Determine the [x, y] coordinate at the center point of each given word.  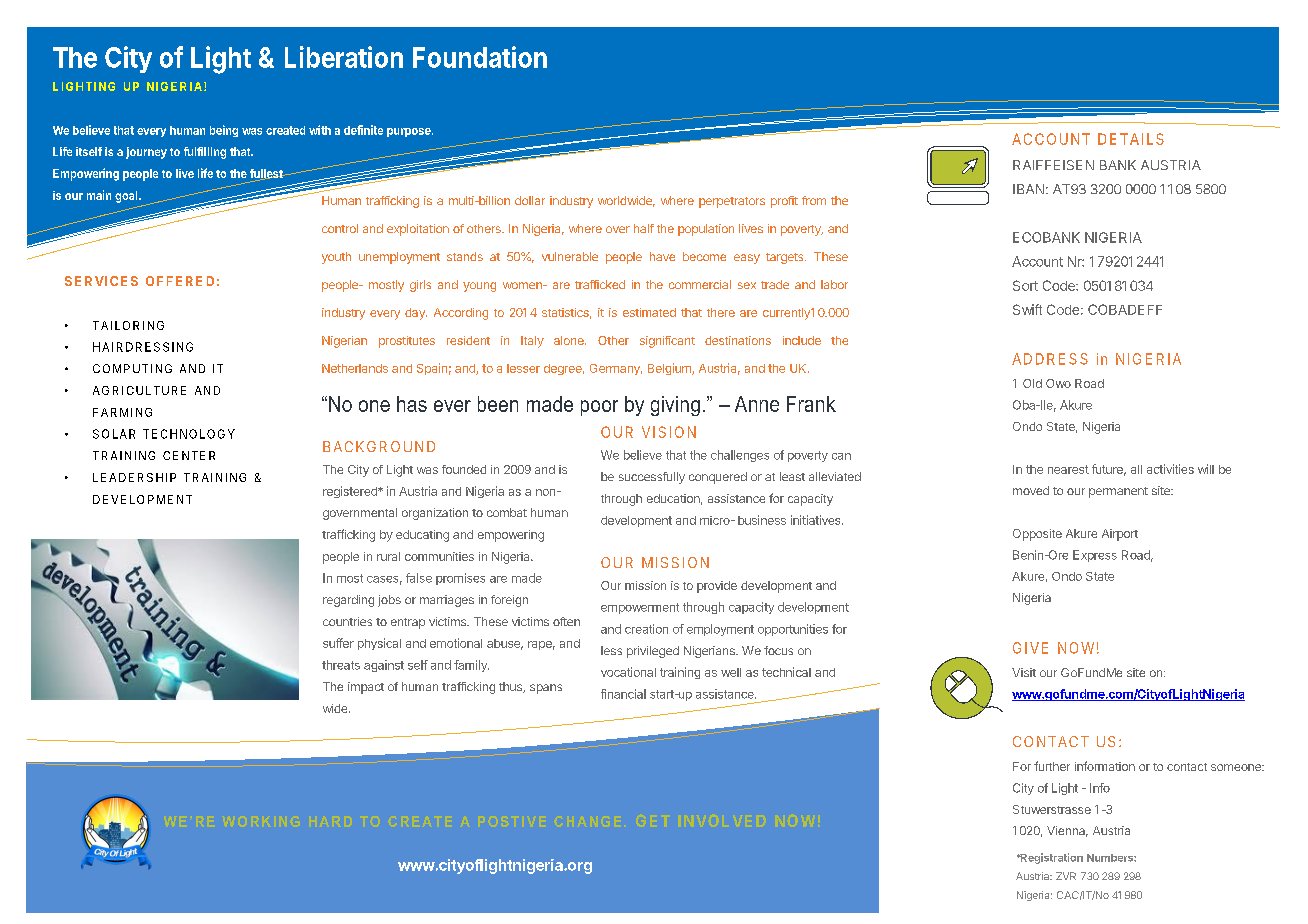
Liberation [344, 57]
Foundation [480, 57]
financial [623, 694]
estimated [649, 312]
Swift [1027, 309]
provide [717, 587]
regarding [348, 601]
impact [366, 688]
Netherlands [355, 368]
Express [1095, 556]
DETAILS [1131, 139]
